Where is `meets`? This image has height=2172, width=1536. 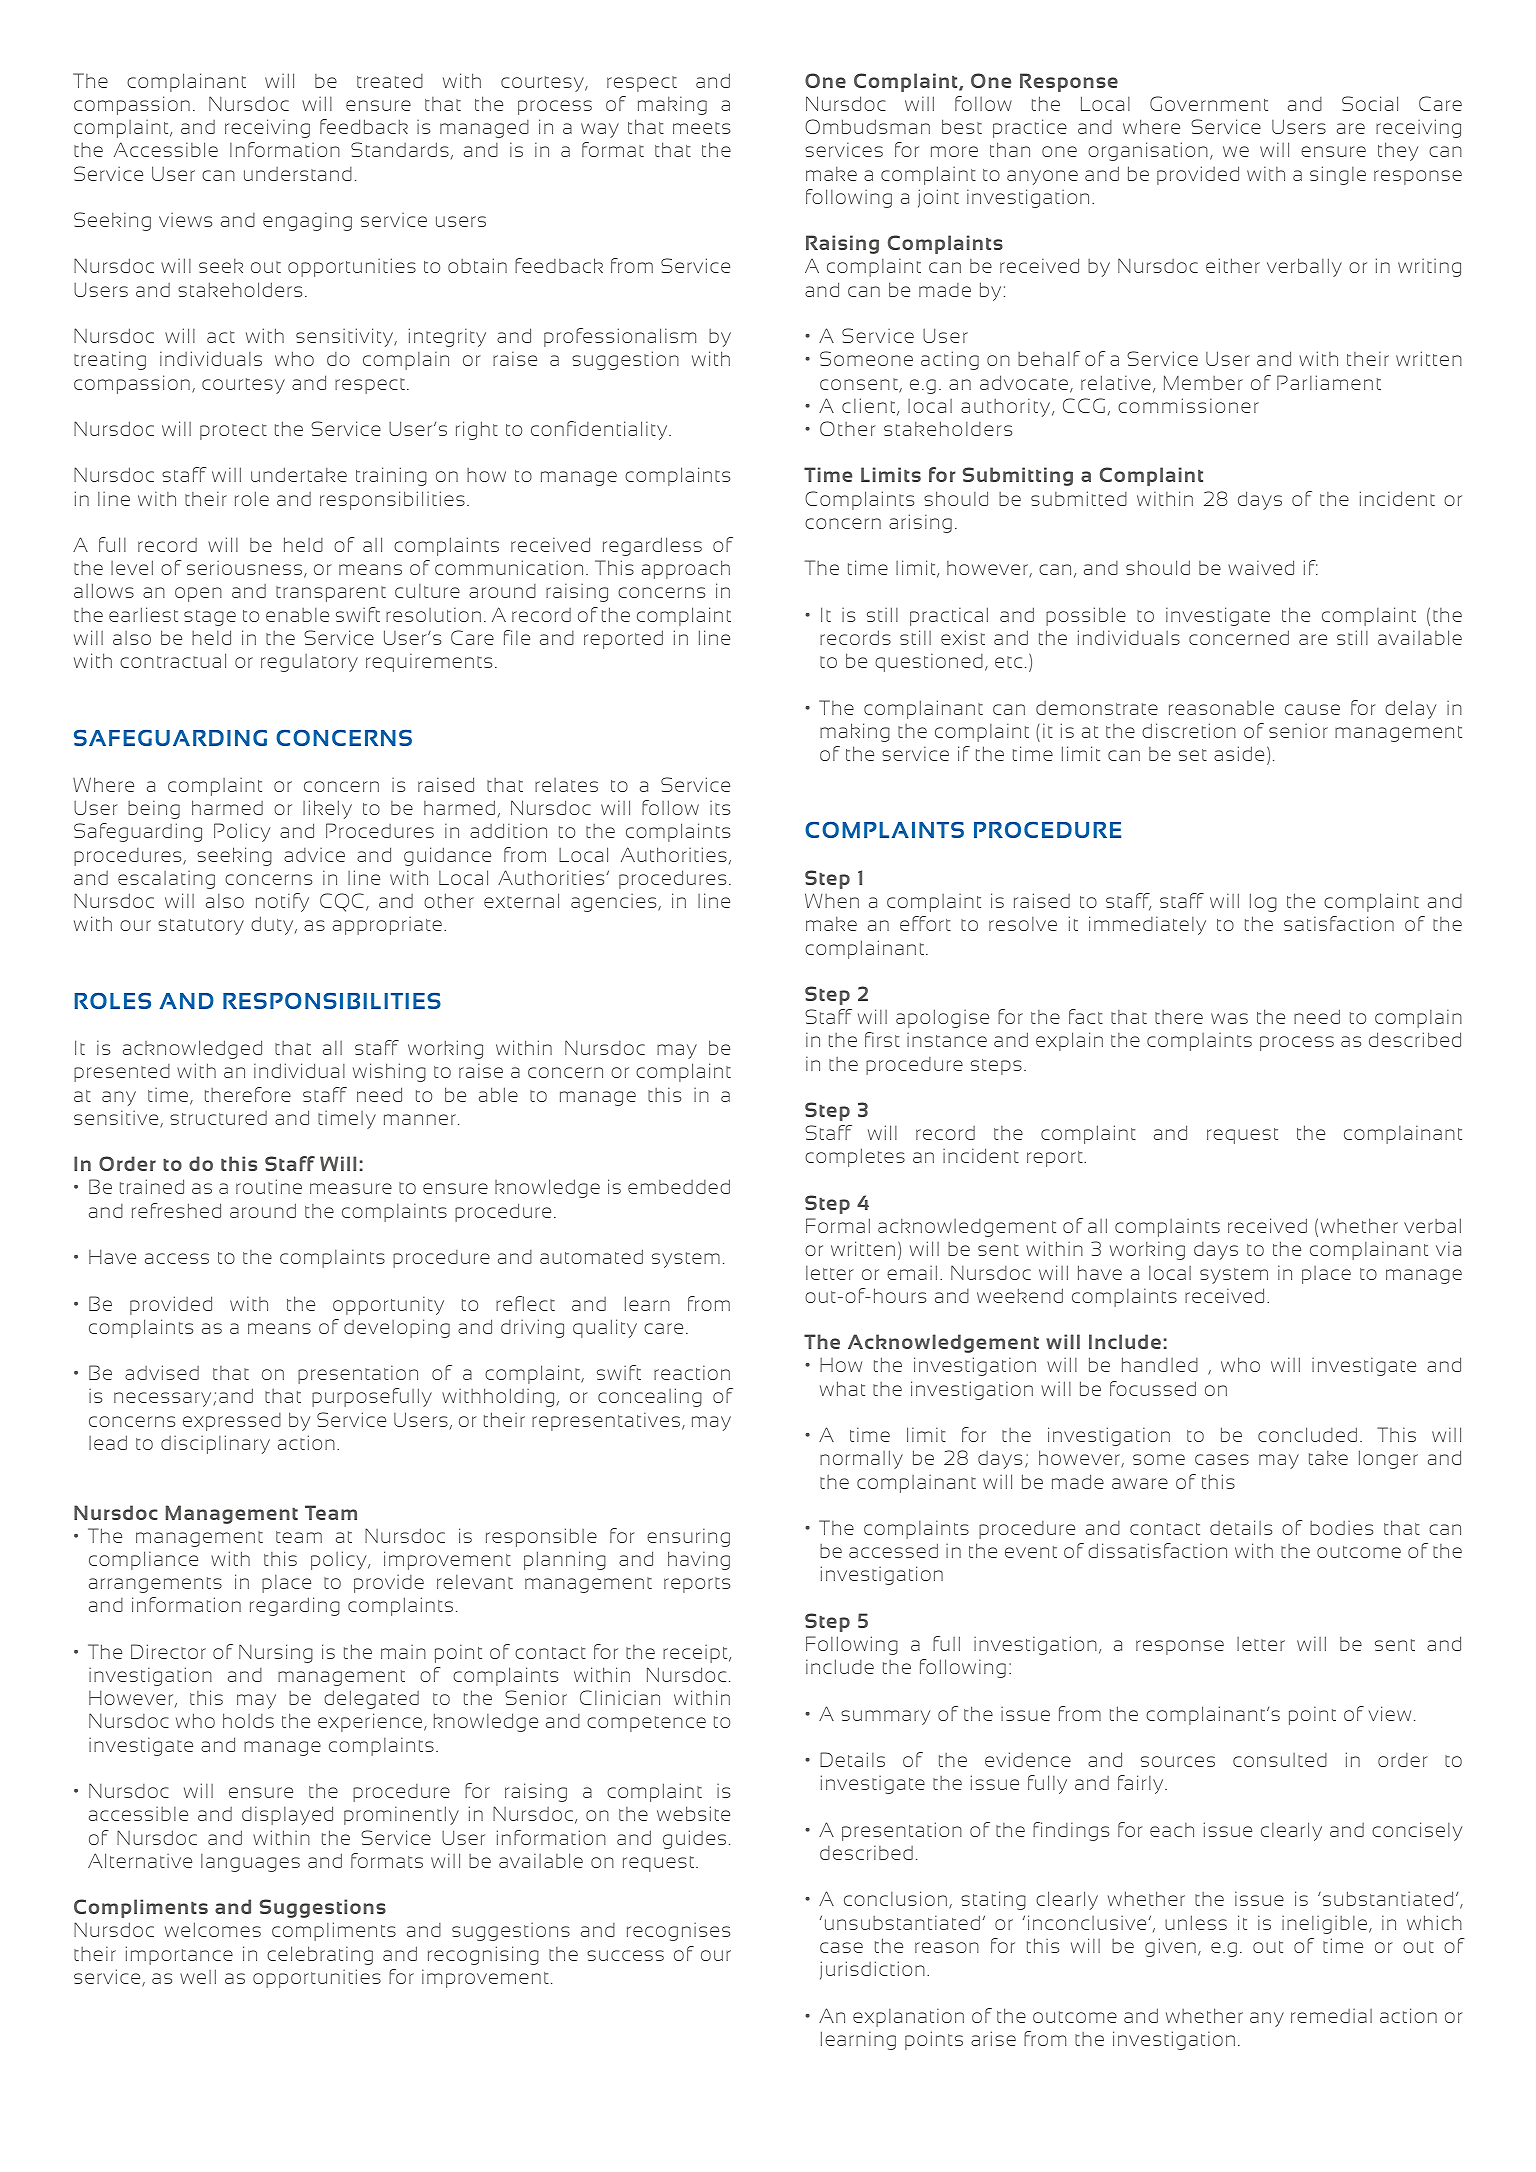
meets is located at coordinates (701, 128).
